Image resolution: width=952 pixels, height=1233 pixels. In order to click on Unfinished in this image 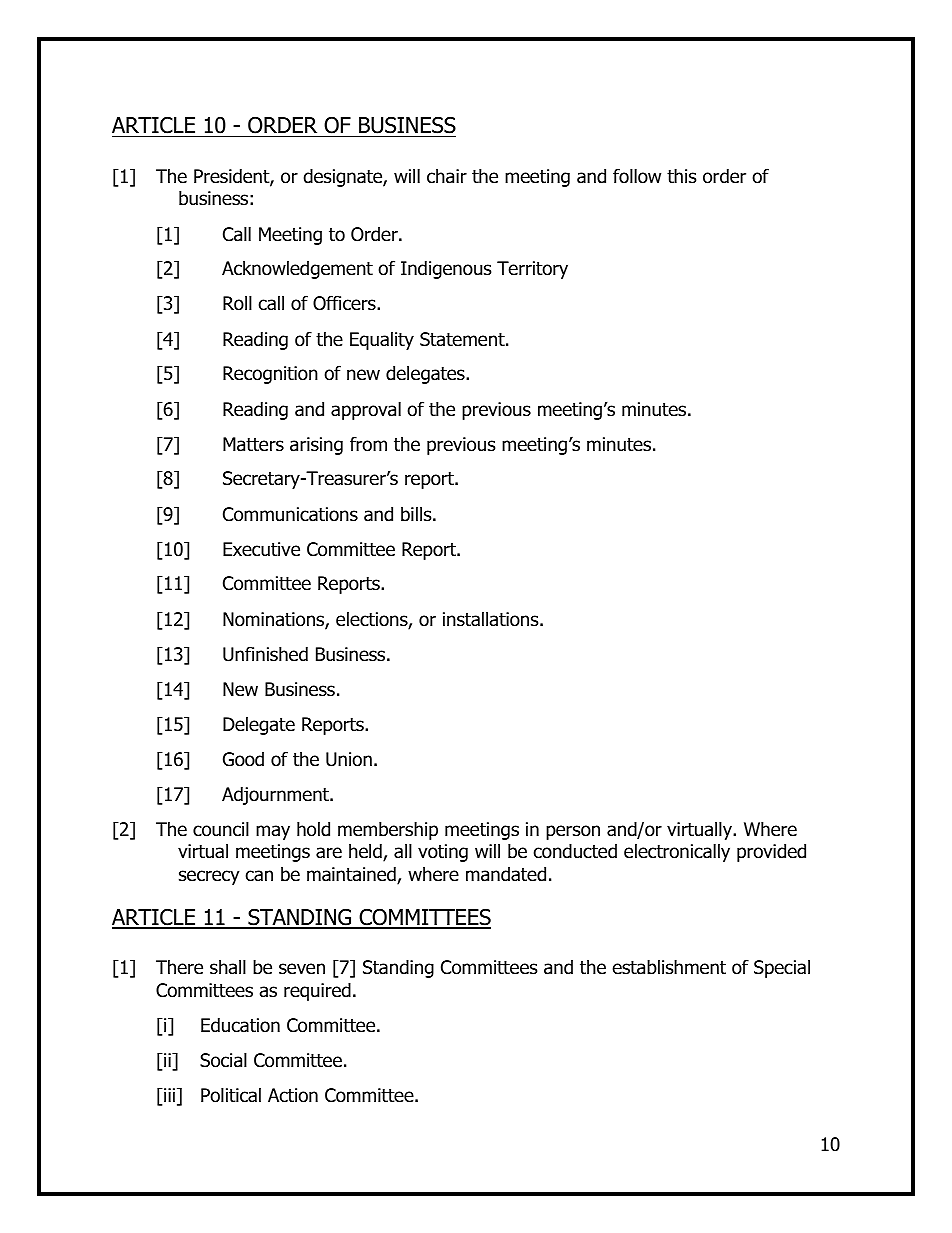, I will do `click(265, 654)`.
